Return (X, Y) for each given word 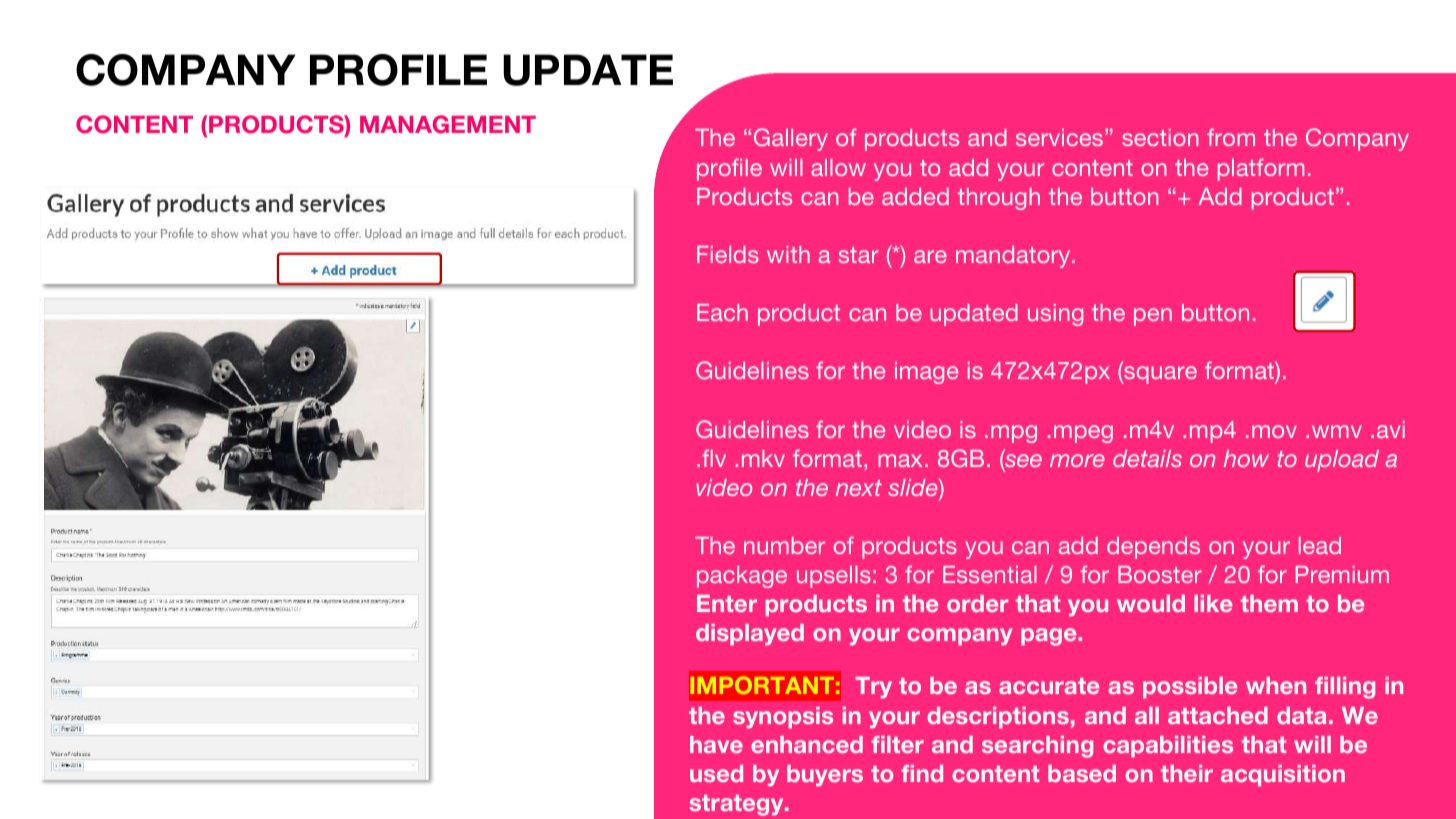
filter (897, 744)
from (1231, 137)
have (716, 744)
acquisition (1283, 775)
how (1246, 458)
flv (714, 458)
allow (838, 167)
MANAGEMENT (448, 124)
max (900, 460)
